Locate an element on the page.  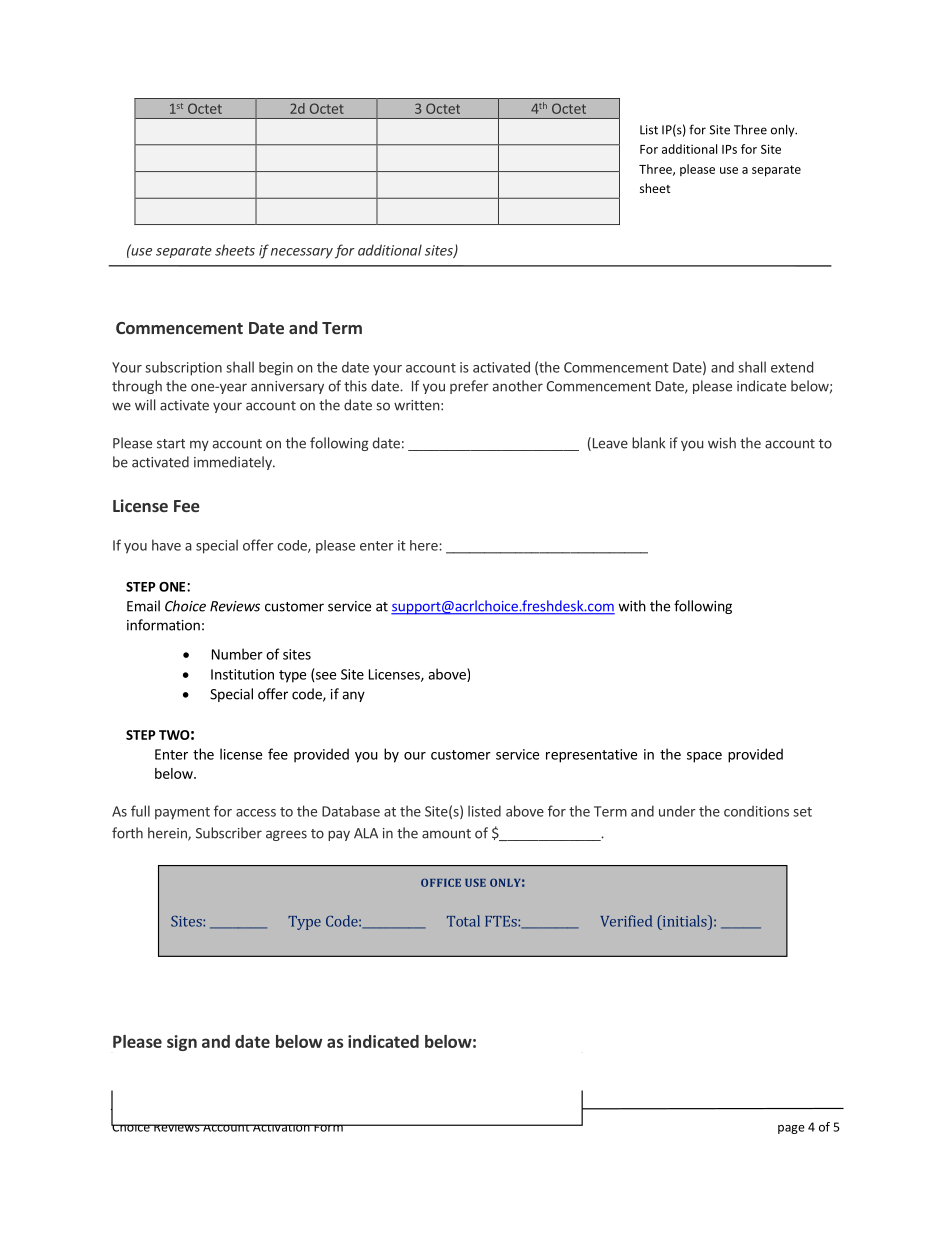
prefer is located at coordinates (469, 387).
